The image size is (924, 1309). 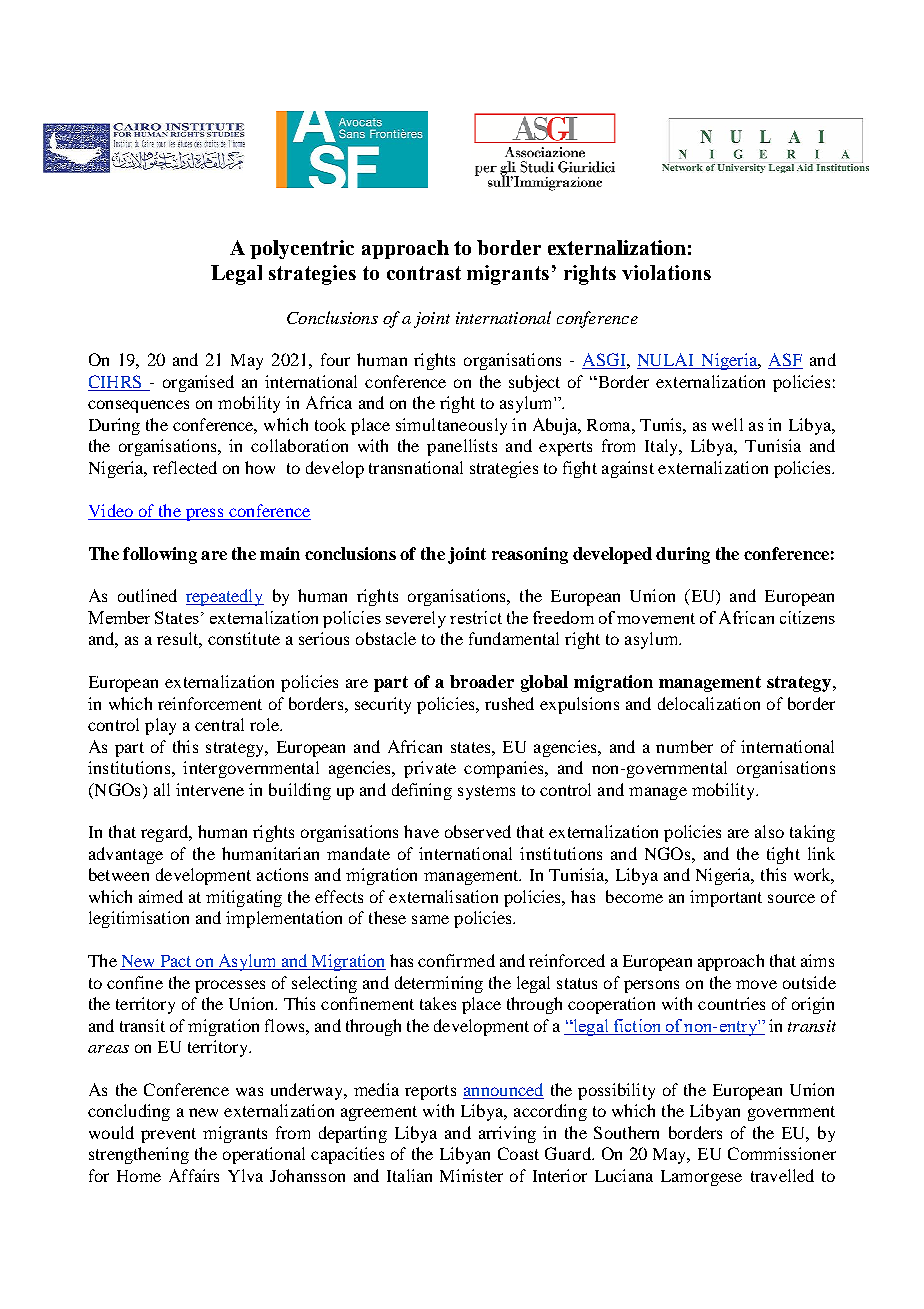 I want to click on Minister, so click(x=471, y=1175).
